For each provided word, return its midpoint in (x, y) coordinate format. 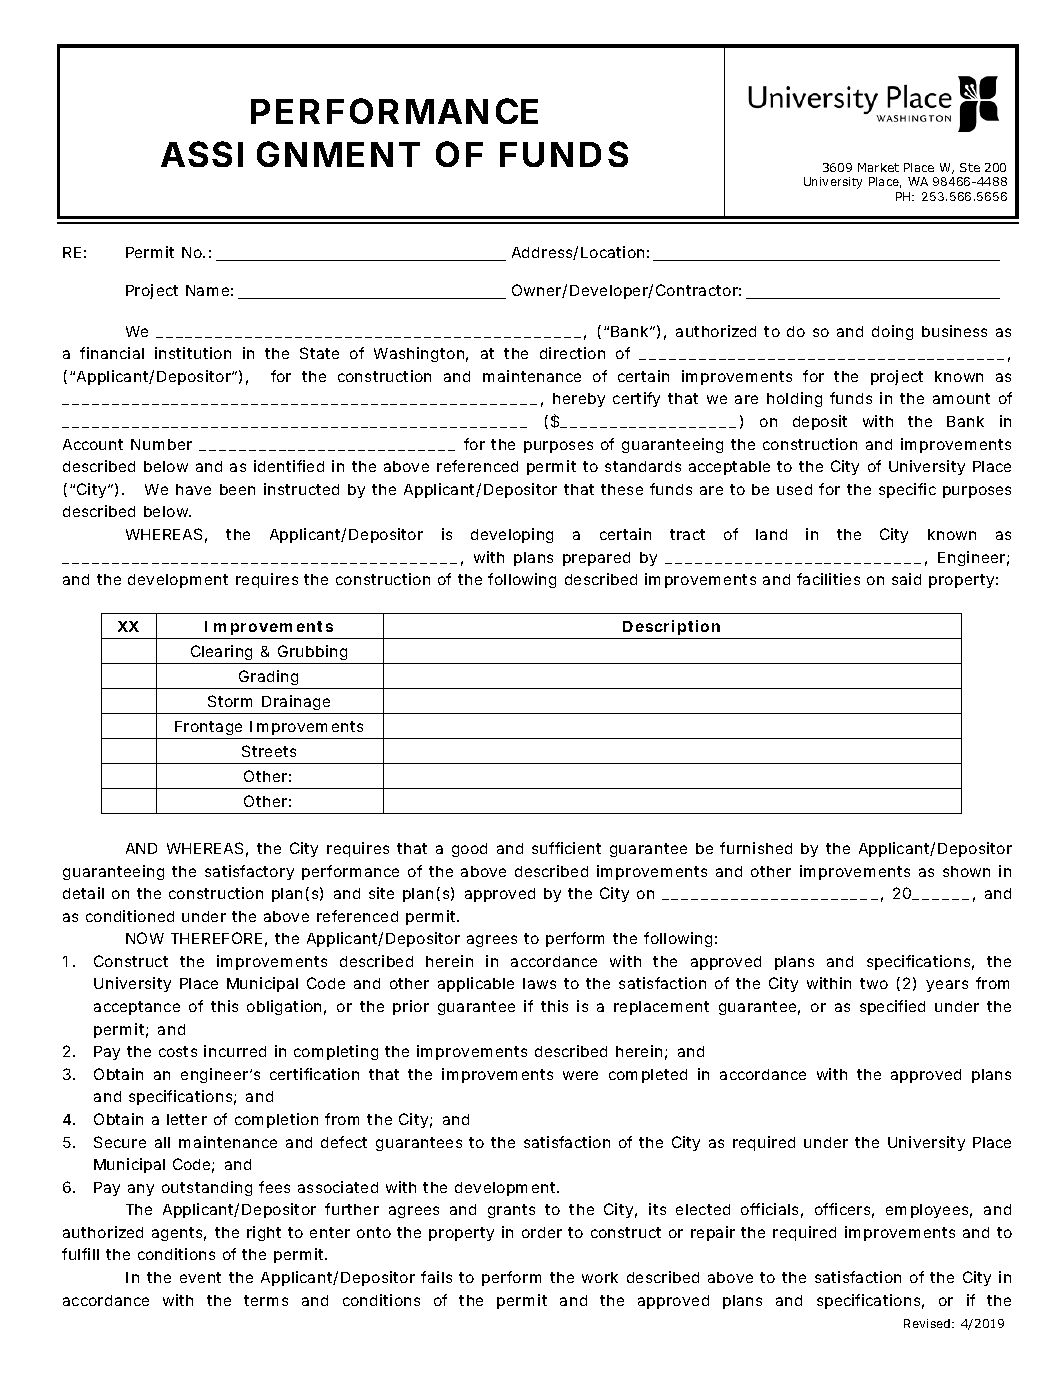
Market (878, 167)
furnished (756, 848)
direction (572, 353)
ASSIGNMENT (290, 154)
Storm (230, 701)
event (200, 1277)
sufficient (566, 848)
